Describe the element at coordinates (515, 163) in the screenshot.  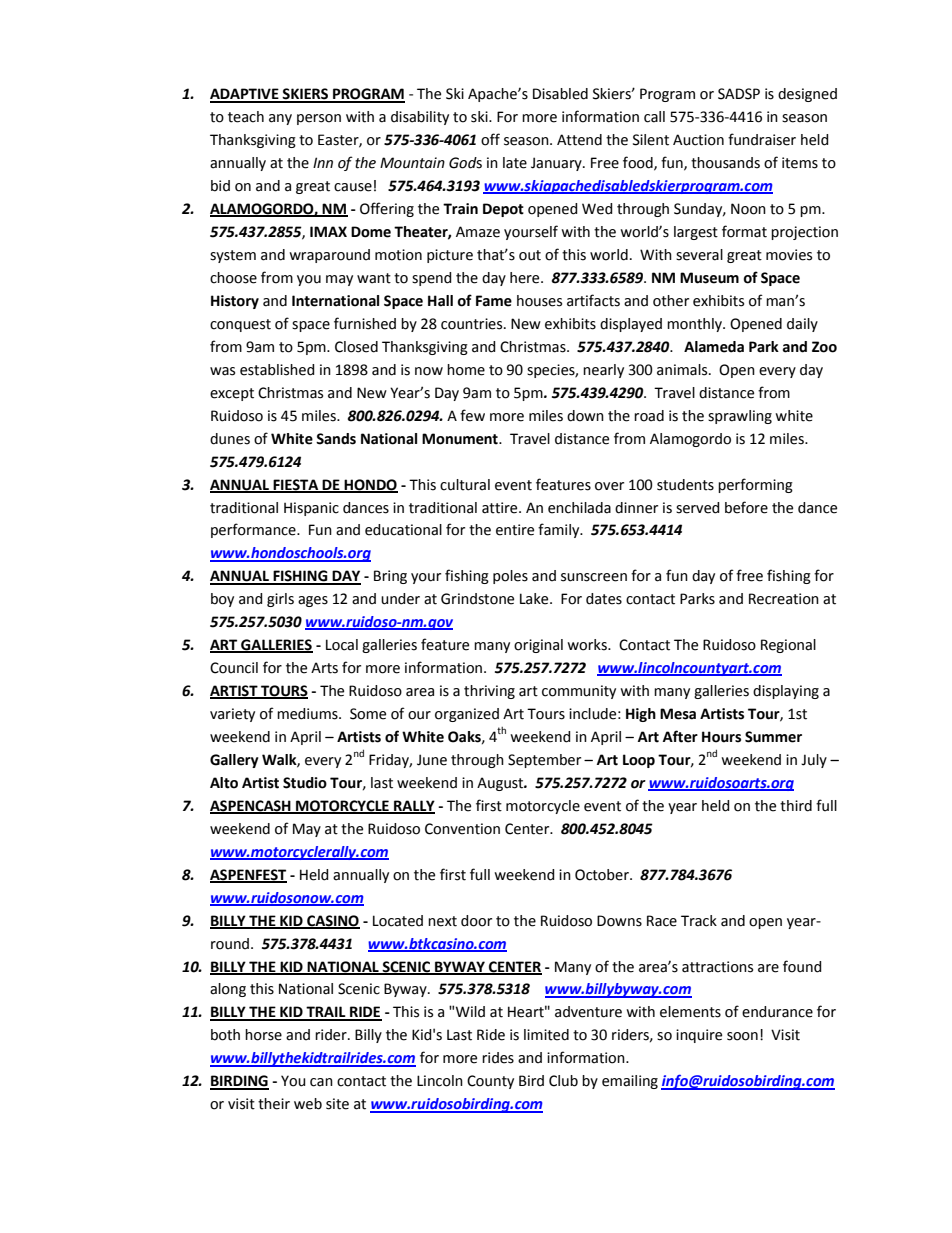
I see `late` at that location.
